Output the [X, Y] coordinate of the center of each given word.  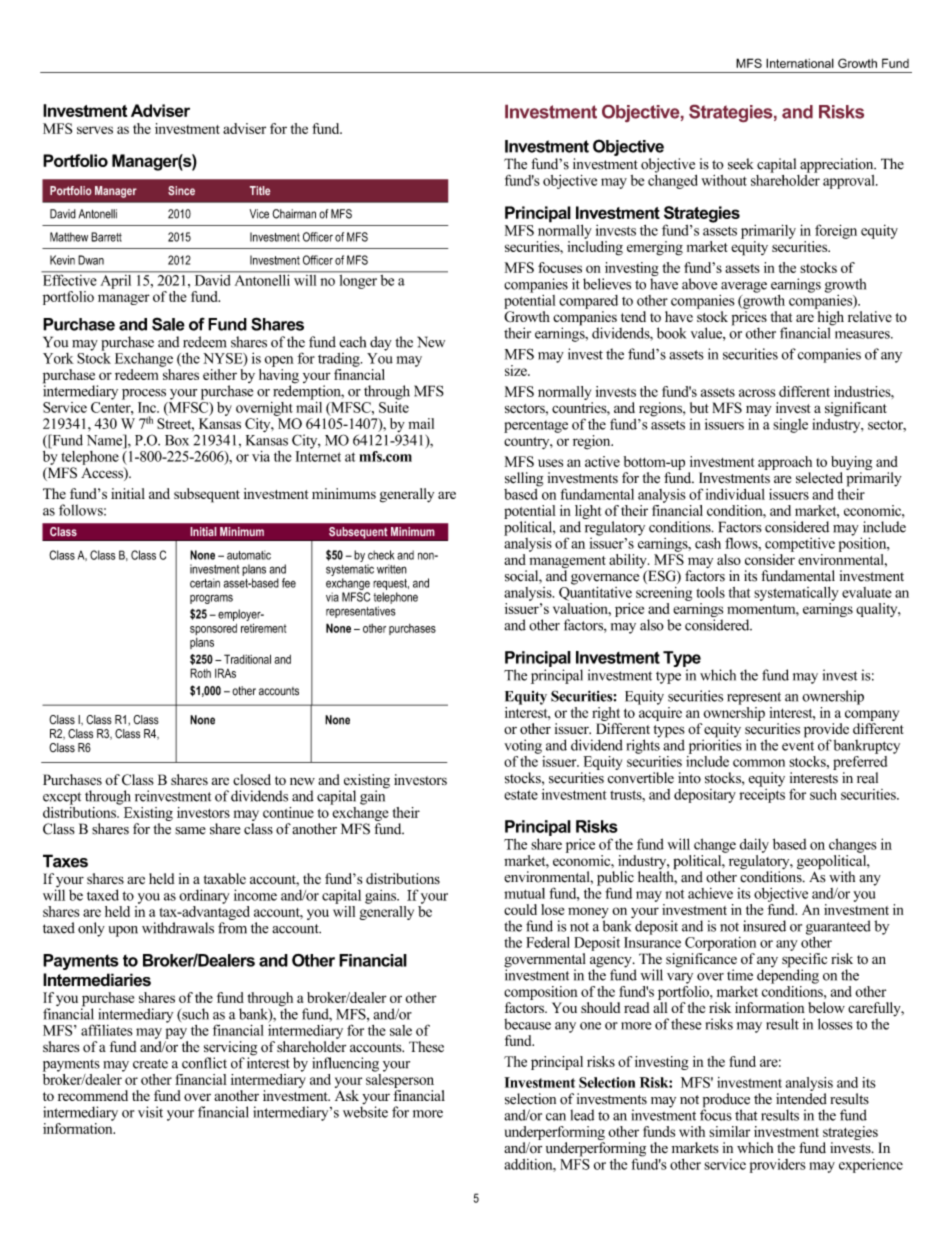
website [365, 1112]
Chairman [294, 214]
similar [729, 1131]
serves [95, 130]
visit [150, 1112]
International [800, 63]
